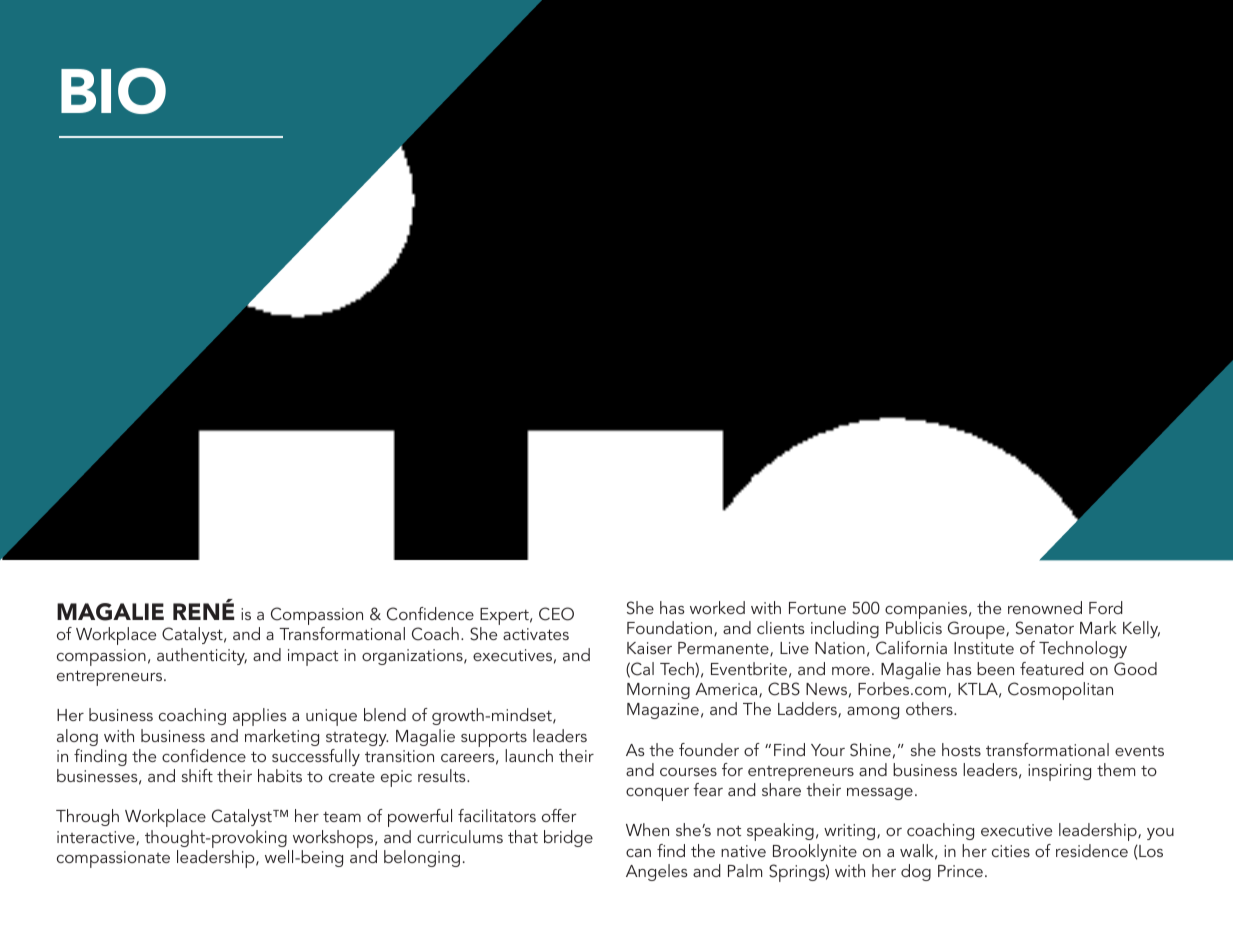 The width and height of the screenshot is (1233, 952). Describe the element at coordinates (1045, 607) in the screenshot. I see `renowned` at that location.
